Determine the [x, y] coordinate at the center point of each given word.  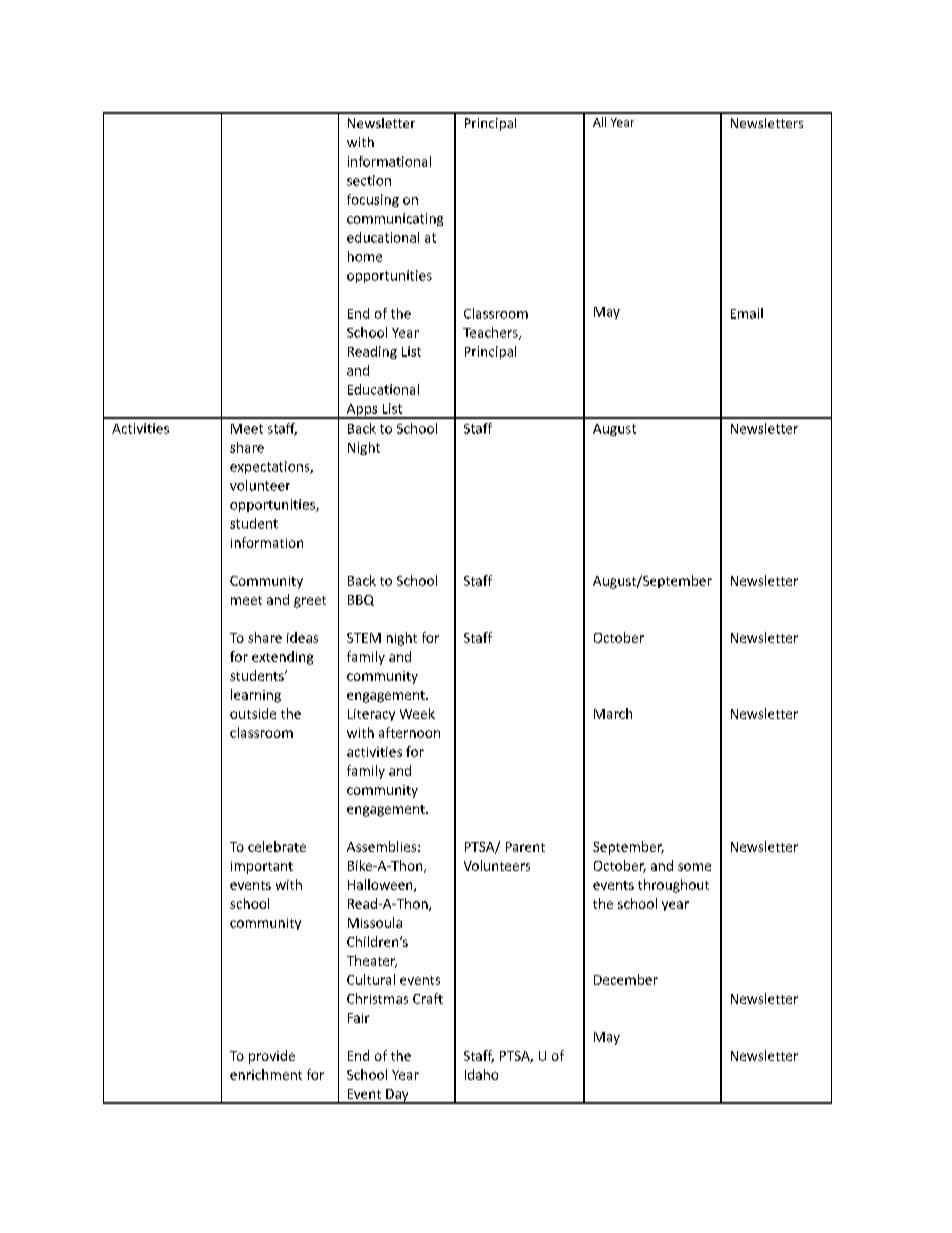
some [694, 867]
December [626, 979]
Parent [525, 847]
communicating [395, 219]
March [613, 713]
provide [272, 1057]
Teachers [491, 333]
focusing [373, 200]
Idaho [481, 1074]
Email [747, 313]
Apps [362, 411]
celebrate [277, 846]
